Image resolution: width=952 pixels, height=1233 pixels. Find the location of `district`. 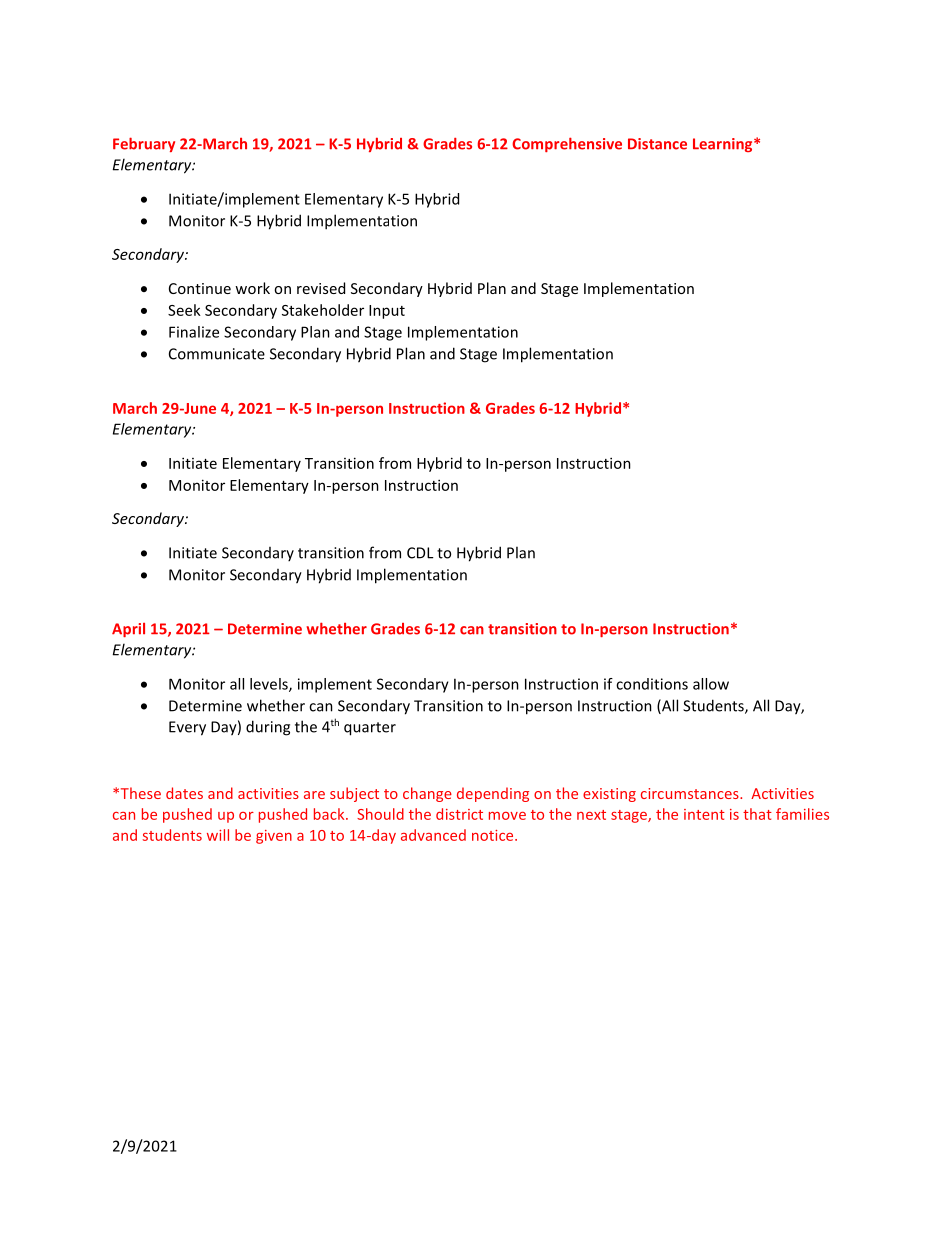

district is located at coordinates (459, 814).
